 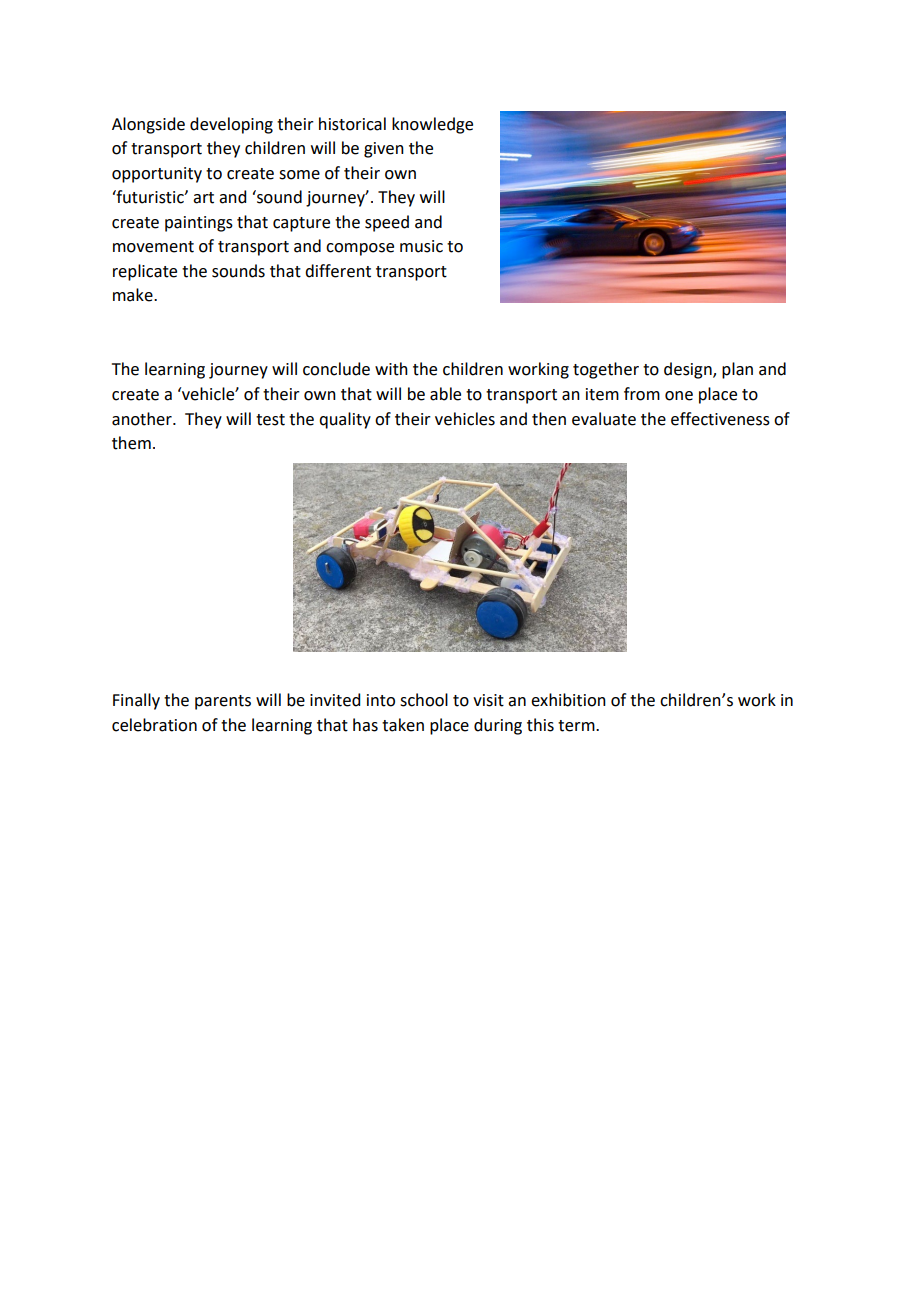 I want to click on make, so click(x=134, y=295).
